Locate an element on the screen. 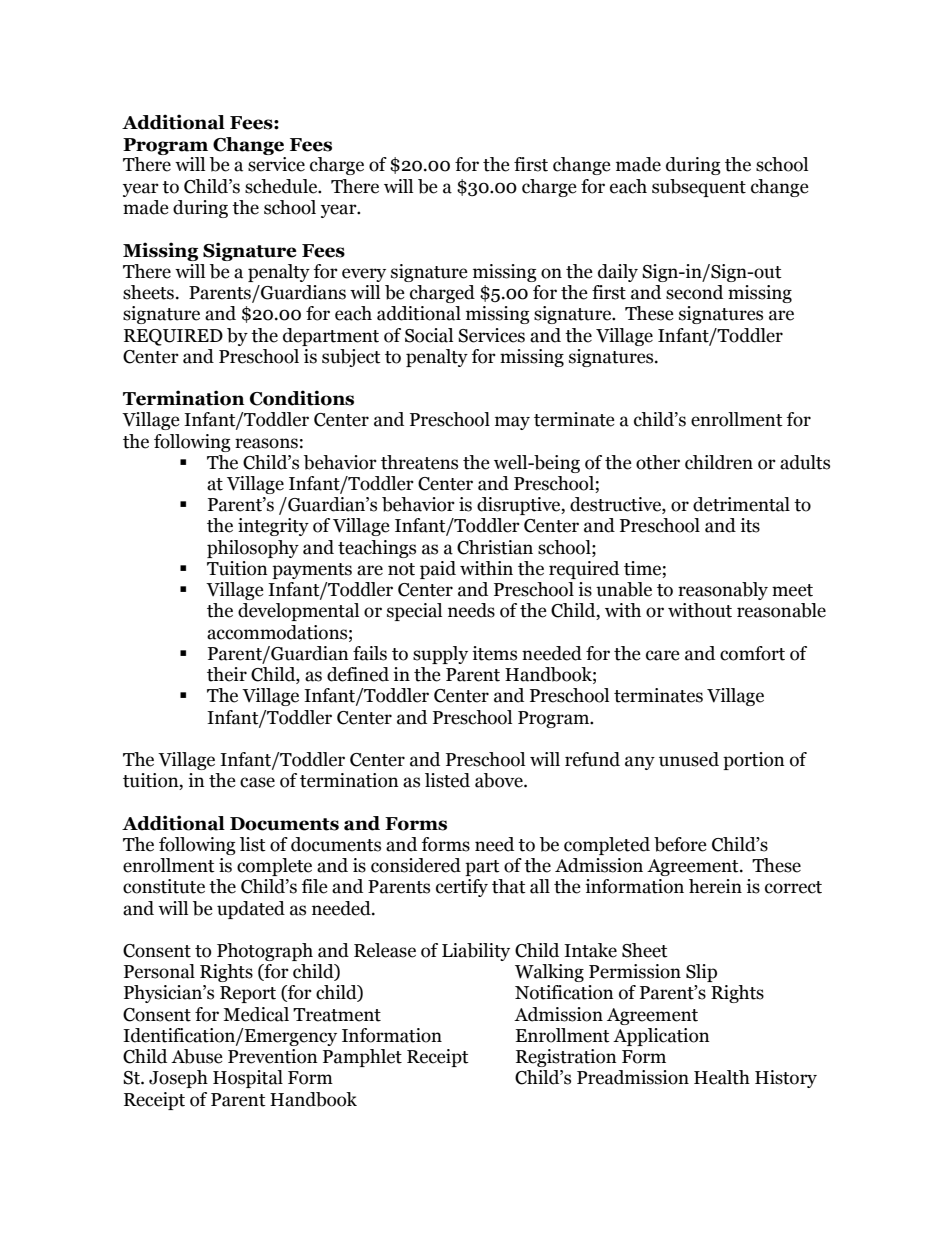 The width and height of the screenshot is (952, 1233). Prevention is located at coordinates (273, 1056).
